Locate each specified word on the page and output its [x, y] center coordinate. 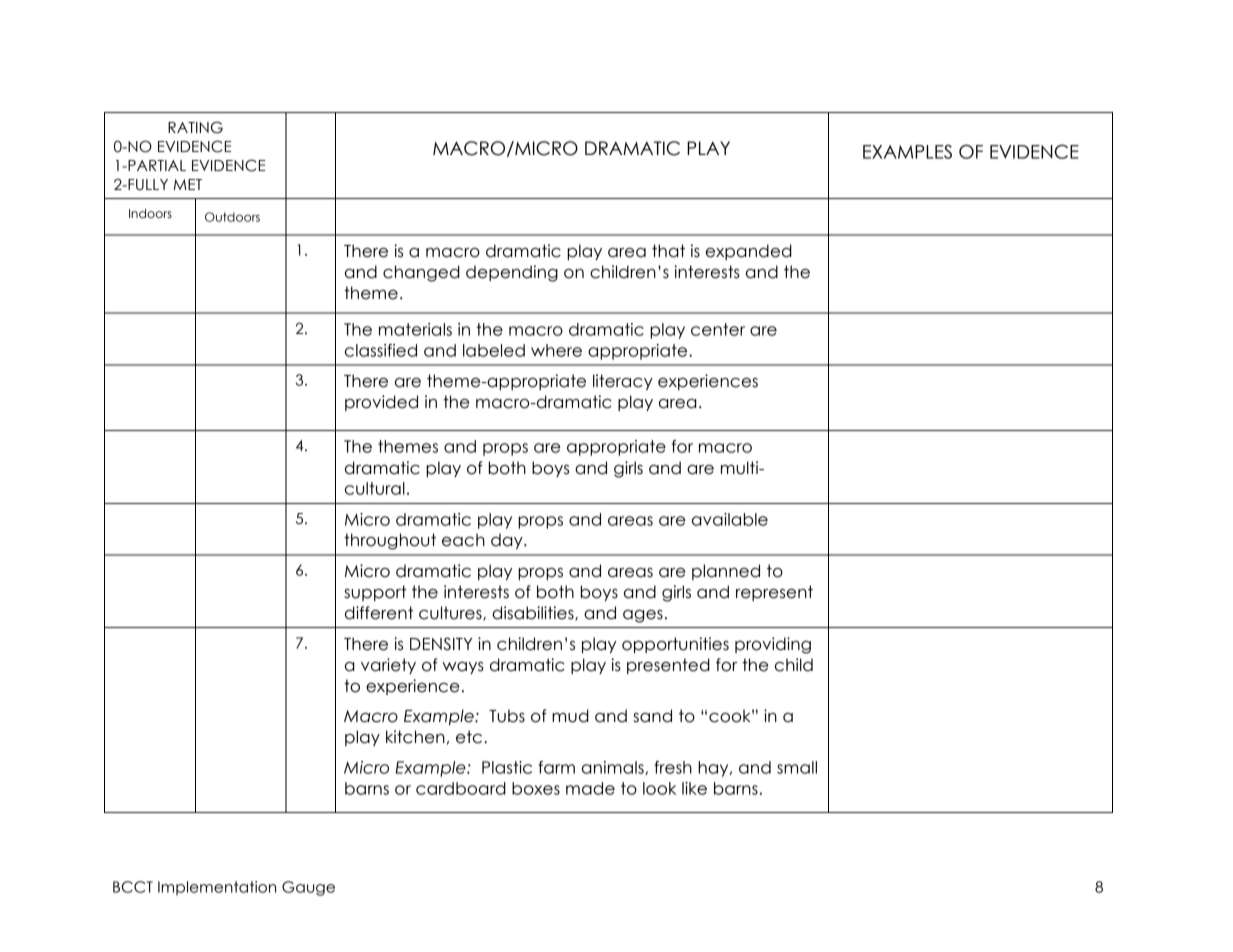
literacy [623, 382]
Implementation [217, 888]
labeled [494, 350]
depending [512, 273]
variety [388, 666]
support [375, 593]
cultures [451, 613]
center [718, 329]
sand [652, 716]
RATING [195, 127]
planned [726, 572]
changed [421, 273]
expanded [749, 252]
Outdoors [232, 217]
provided [381, 403]
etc [470, 737]
